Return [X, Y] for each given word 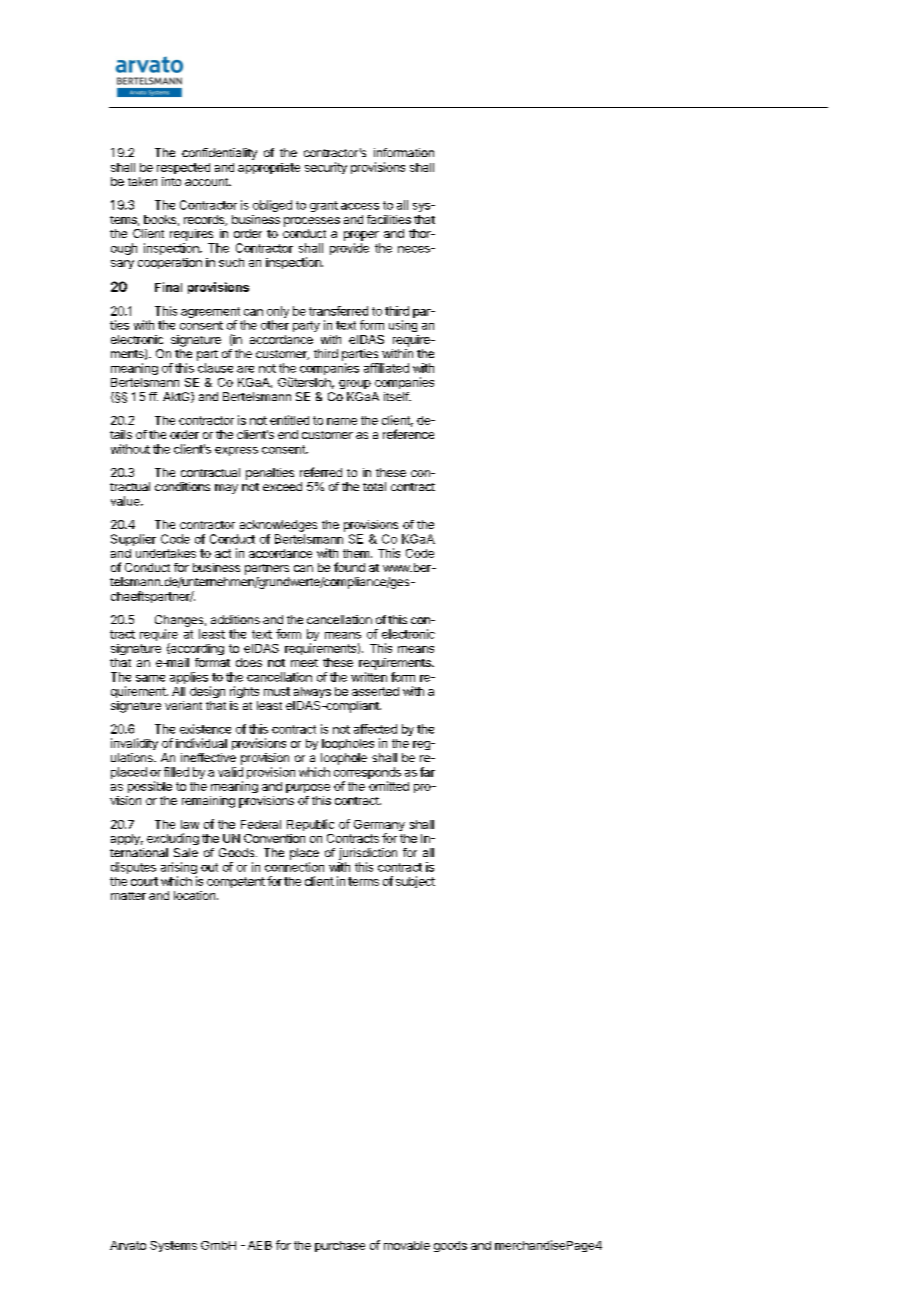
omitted [389, 786]
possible [150, 787]
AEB [260, 1245]
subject [415, 882]
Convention [274, 838]
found [349, 567]
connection [294, 867]
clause [215, 368]
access [360, 206]
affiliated [386, 368]
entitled [289, 420]
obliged [272, 206]
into [171, 181]
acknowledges [278, 526]
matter [128, 896]
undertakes [166, 553]
